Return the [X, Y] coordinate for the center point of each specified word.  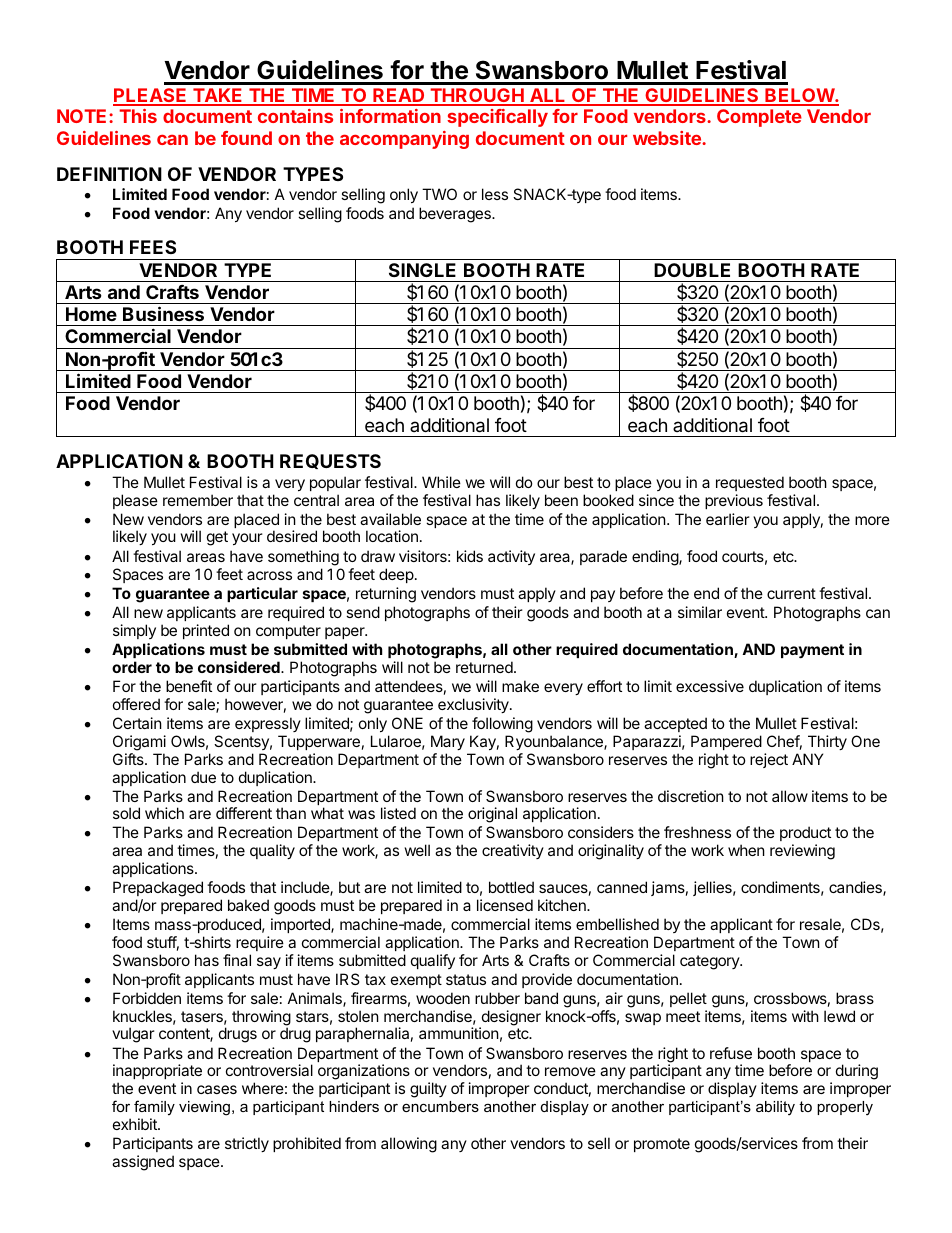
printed [206, 631]
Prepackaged [158, 890]
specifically [497, 118]
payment [812, 651]
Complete [759, 118]
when [746, 850]
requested [750, 483]
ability [775, 1108]
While [441, 482]
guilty [428, 1090]
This [138, 116]
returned [484, 667]
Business [163, 313]
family [154, 1108]
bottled [511, 887]
